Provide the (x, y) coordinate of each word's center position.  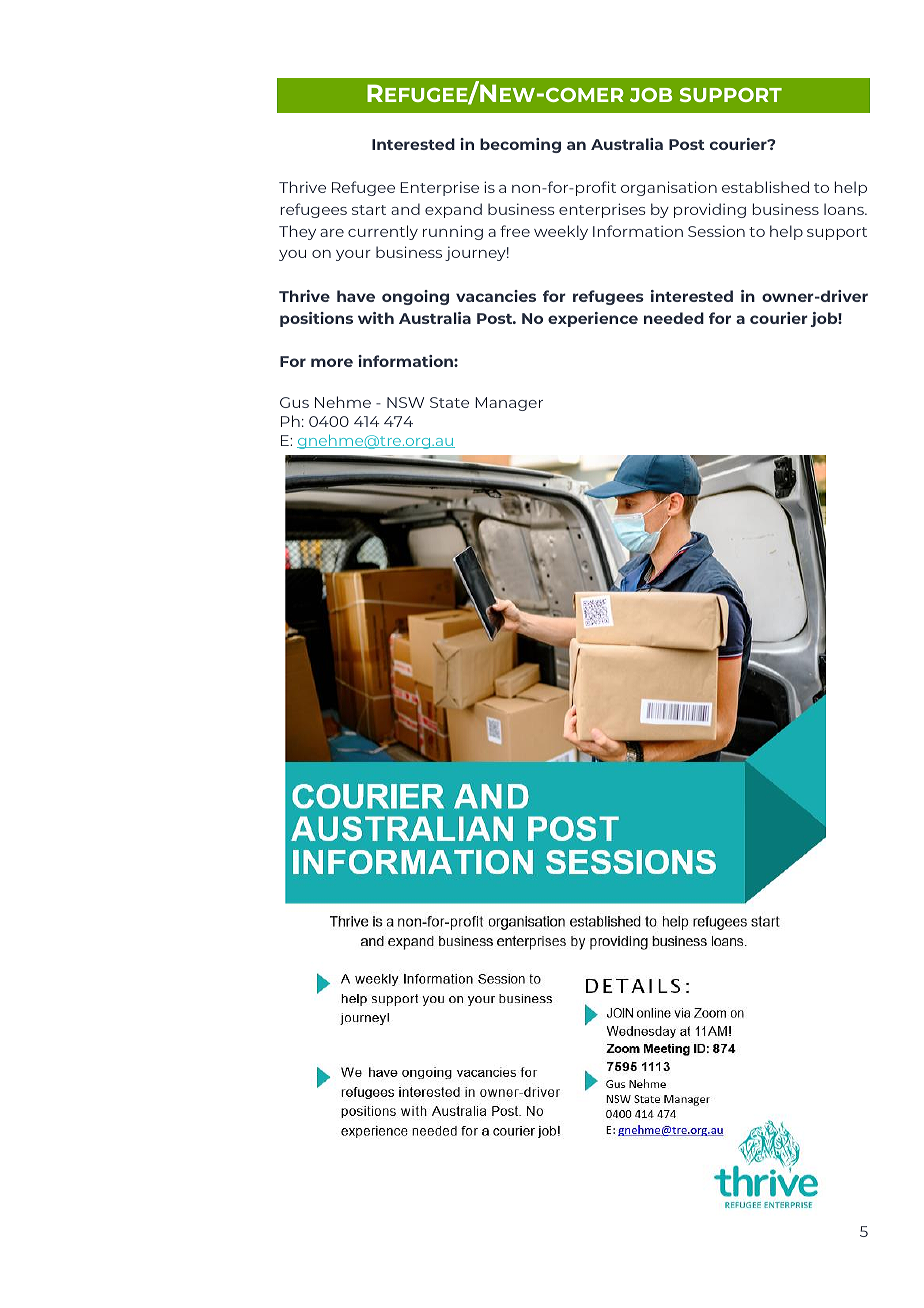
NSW (405, 402)
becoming (520, 145)
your (353, 255)
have (356, 296)
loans (845, 209)
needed (674, 318)
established (765, 187)
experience (593, 319)
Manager (509, 404)
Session (716, 231)
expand (453, 210)
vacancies (496, 296)
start (369, 210)
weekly (561, 232)
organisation (669, 188)
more (332, 362)
